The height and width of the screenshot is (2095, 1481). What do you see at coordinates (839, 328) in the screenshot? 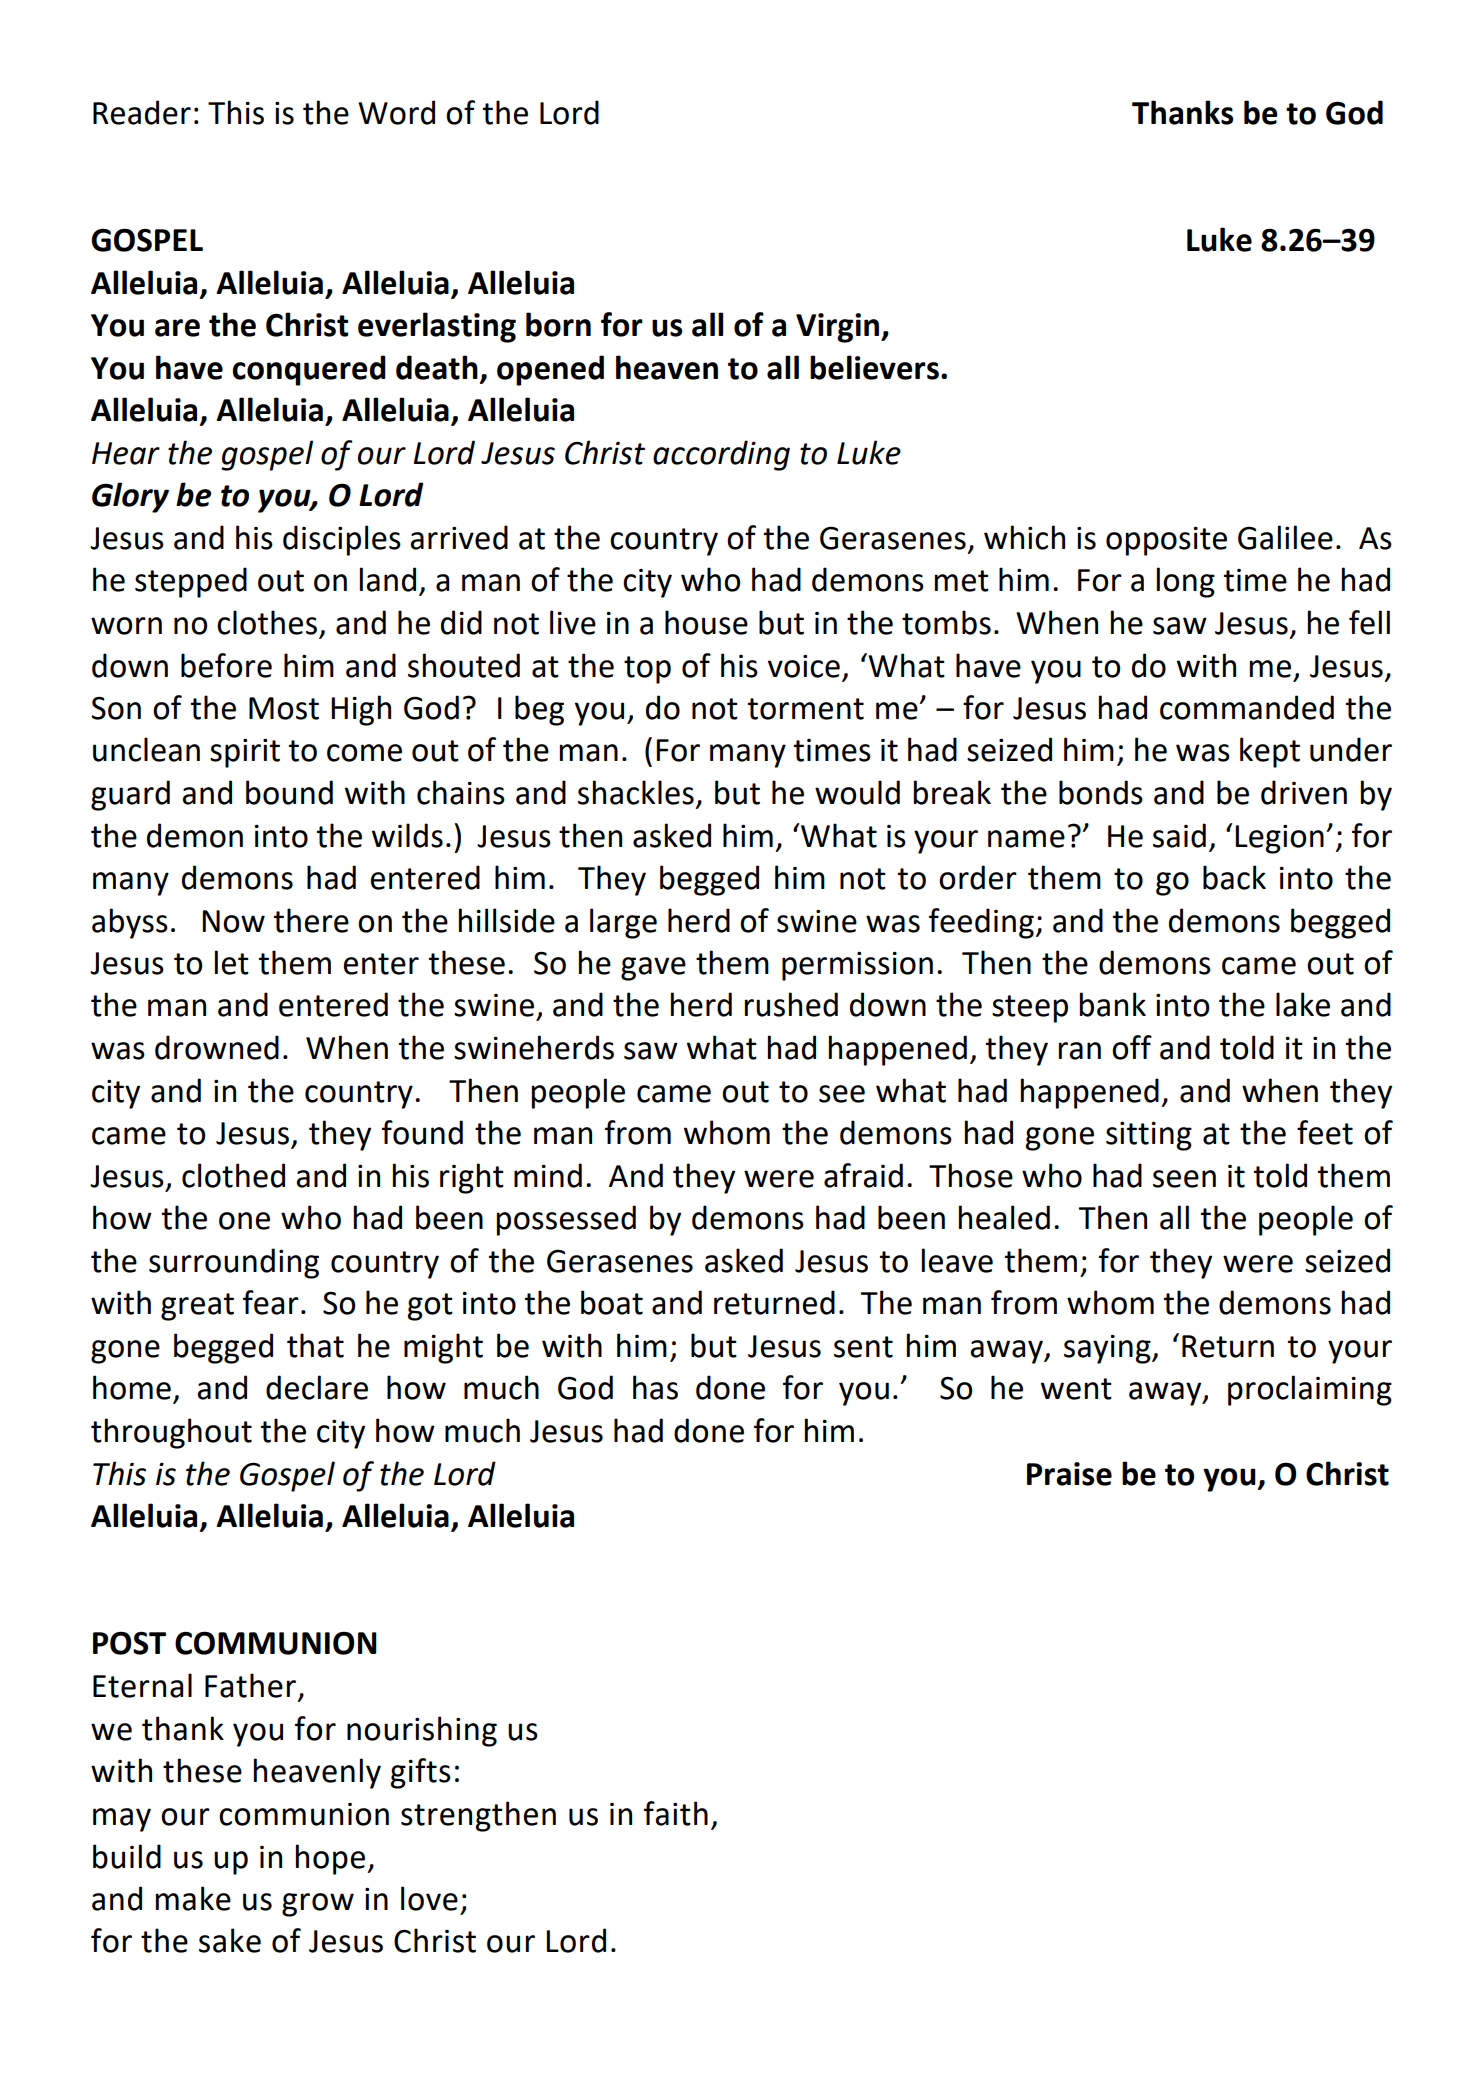
I see `Virgin` at bounding box center [839, 328].
